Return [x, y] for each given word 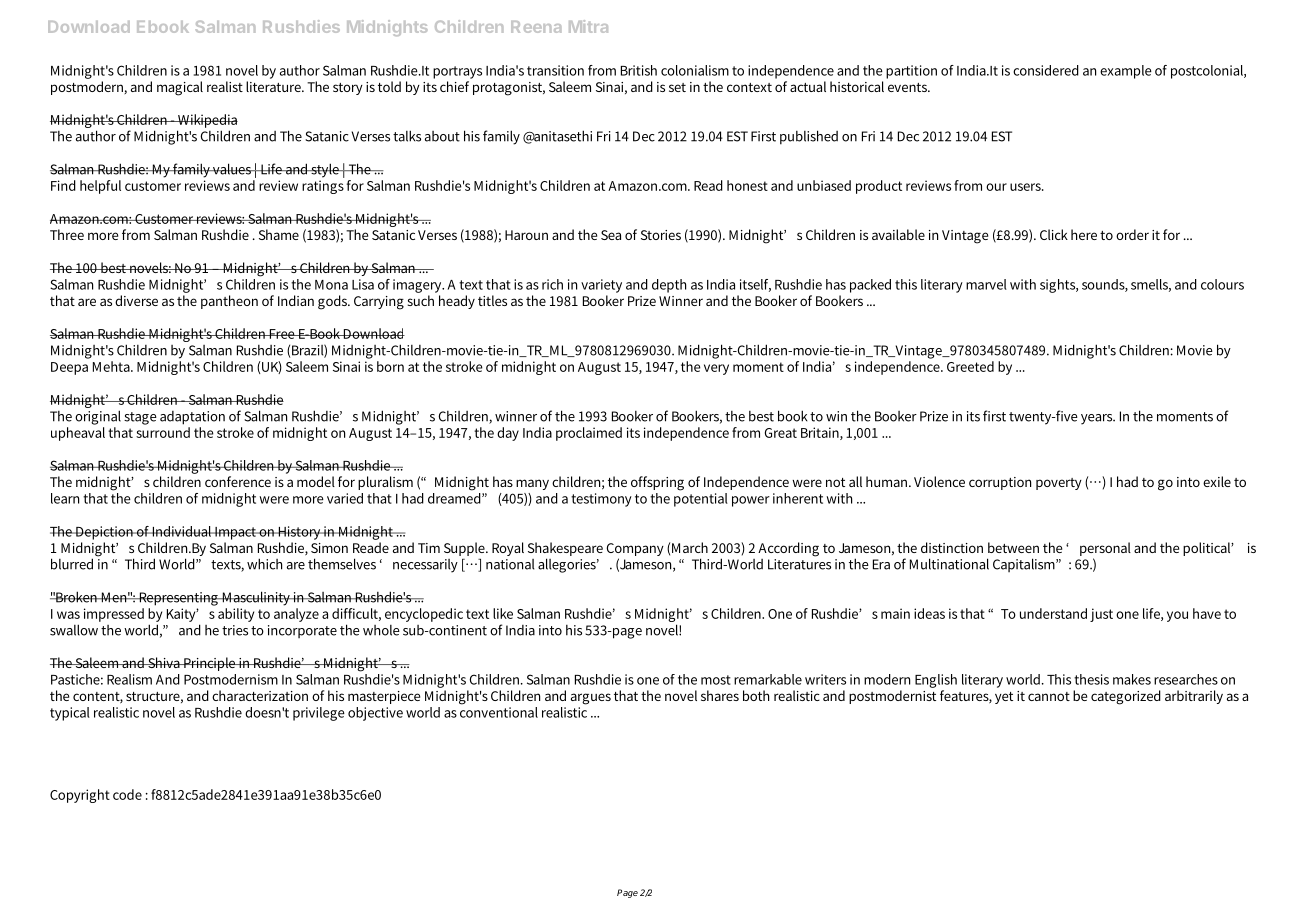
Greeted [970, 366]
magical [180, 88]
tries [235, 630]
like [503, 613]
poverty [1059, 484]
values [232, 169]
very [716, 369]
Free [282, 334]
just [1101, 615]
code [127, 794]
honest [747, 185]
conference [238, 481]
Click [1054, 234]
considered [1046, 70]
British [639, 70]
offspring [657, 483]
